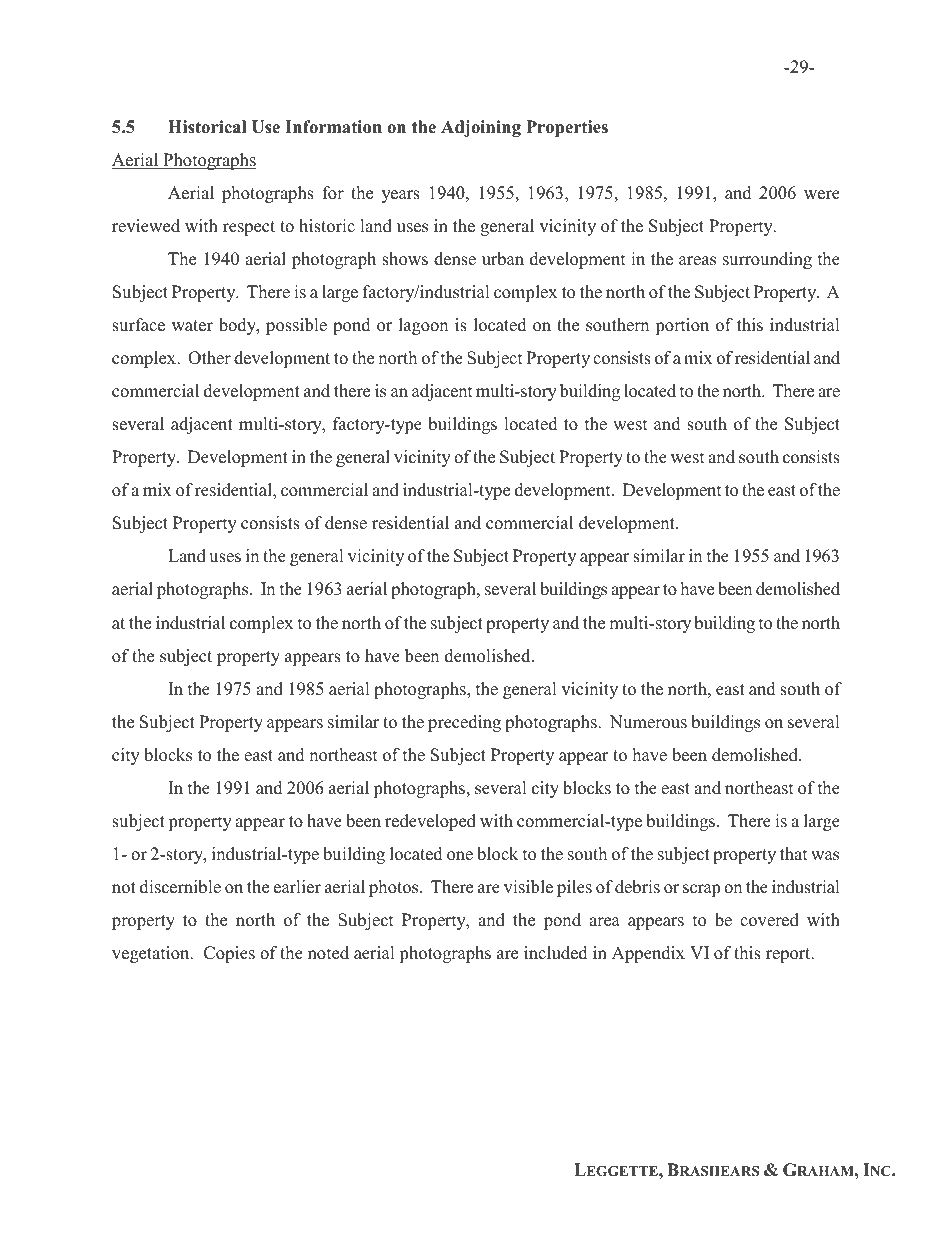 Image resolution: width=952 pixels, height=1233 pixels. What do you see at coordinates (481, 128) in the screenshot?
I see `Adjoining` at bounding box center [481, 128].
